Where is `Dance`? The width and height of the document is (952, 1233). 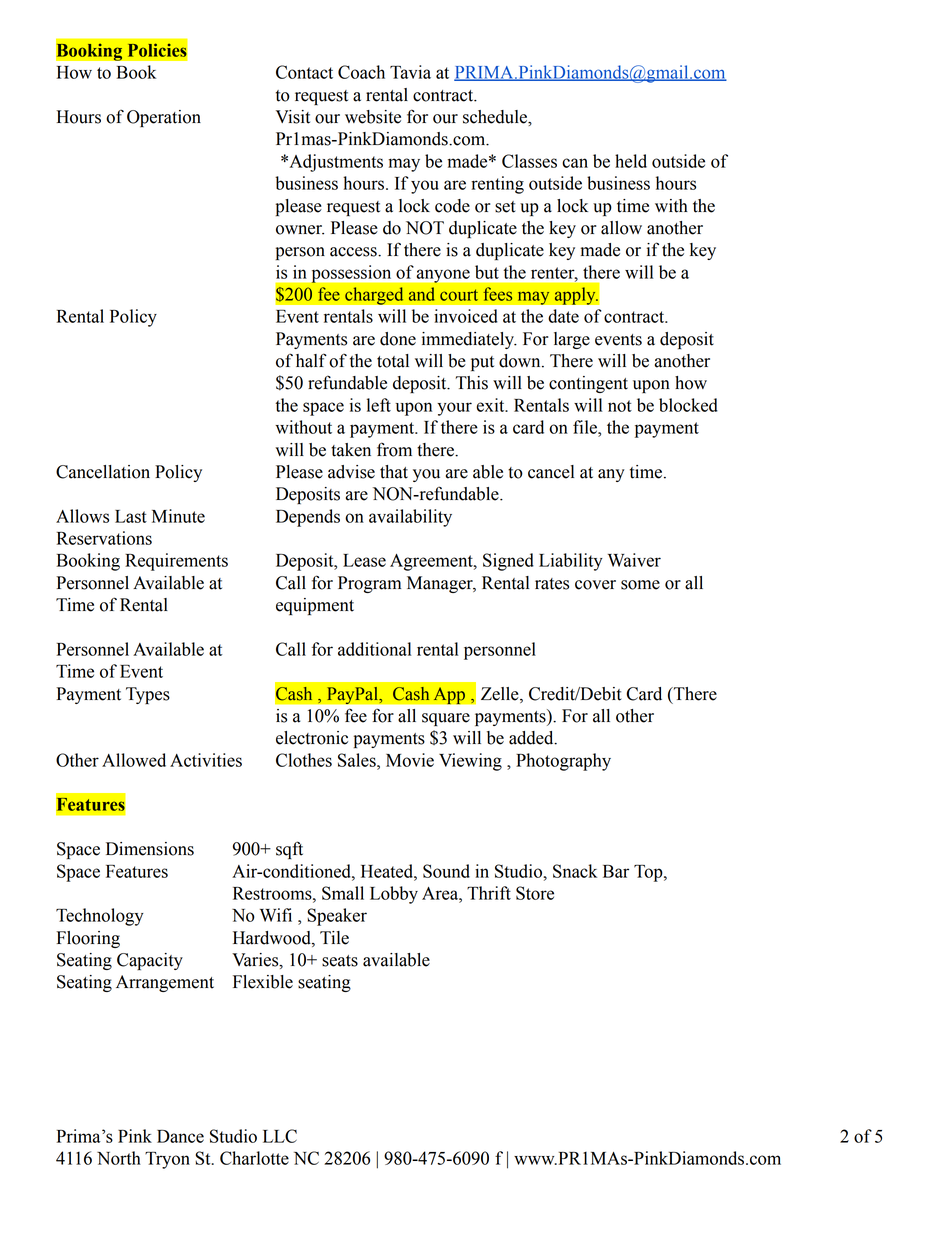
Dance is located at coordinates (180, 1136).
